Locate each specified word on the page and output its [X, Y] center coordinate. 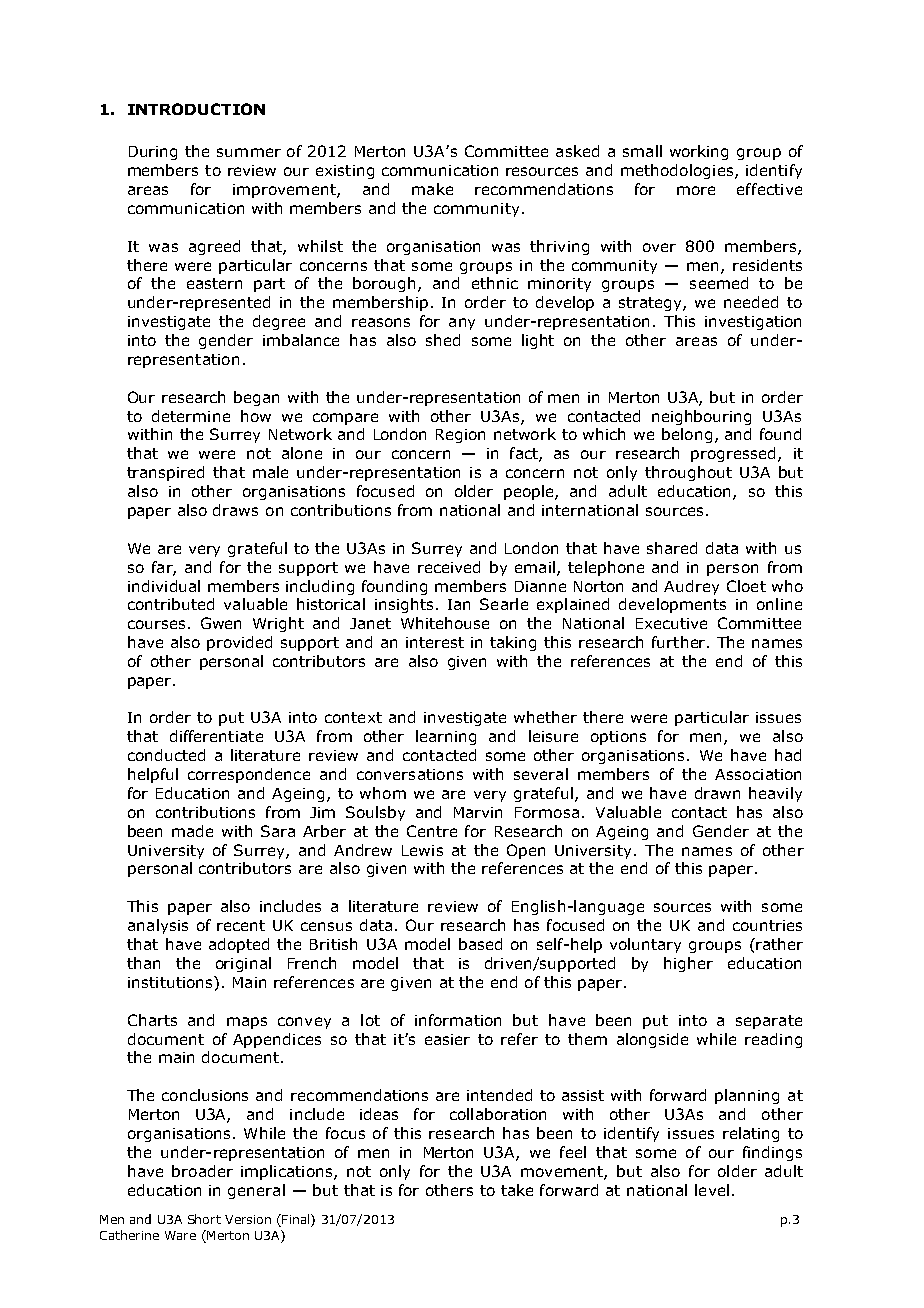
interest [435, 642]
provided [239, 643]
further [680, 642]
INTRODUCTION [196, 109]
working [699, 152]
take [517, 1190]
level [712, 1190]
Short [204, 1219]
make [432, 189]
